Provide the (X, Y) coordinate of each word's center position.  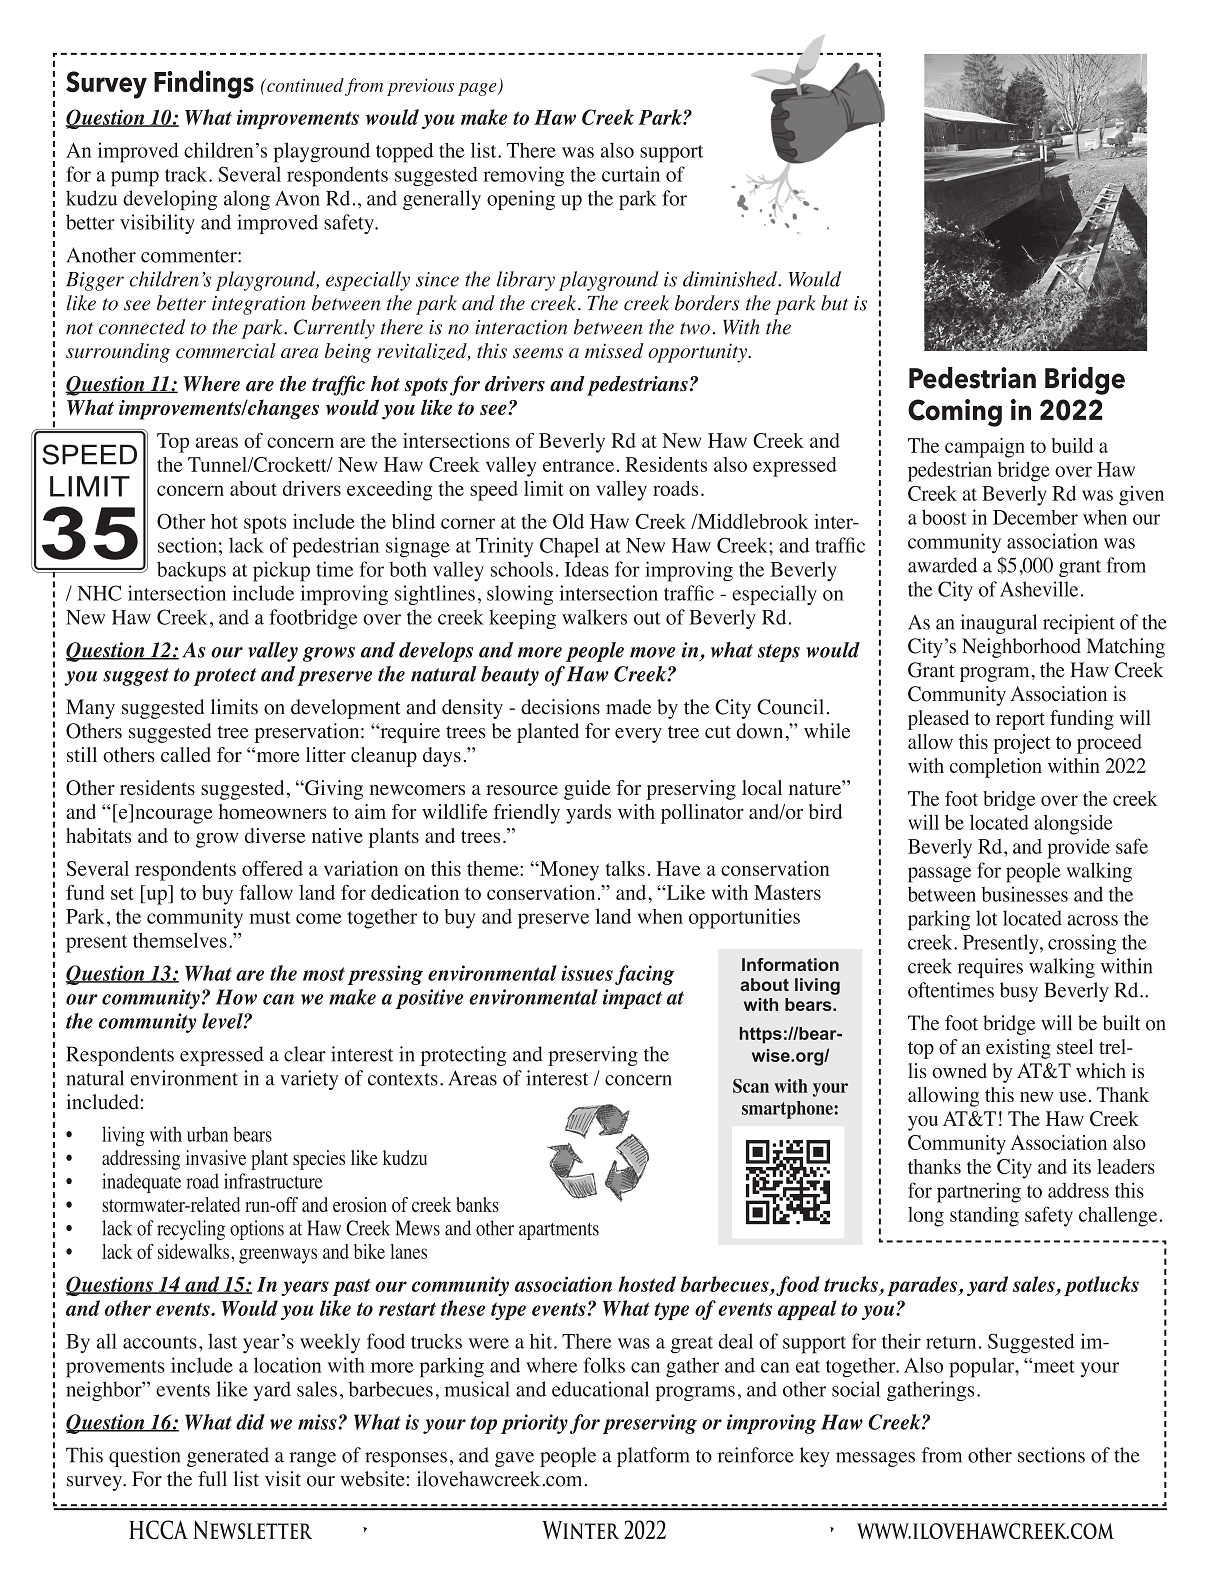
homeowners (273, 811)
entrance (578, 465)
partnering (979, 1192)
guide (587, 790)
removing (523, 176)
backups (191, 571)
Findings (204, 84)
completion (996, 768)
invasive (216, 1158)
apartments (559, 1231)
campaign (985, 448)
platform (653, 1457)
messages (875, 1459)
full (212, 1479)
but (834, 303)
